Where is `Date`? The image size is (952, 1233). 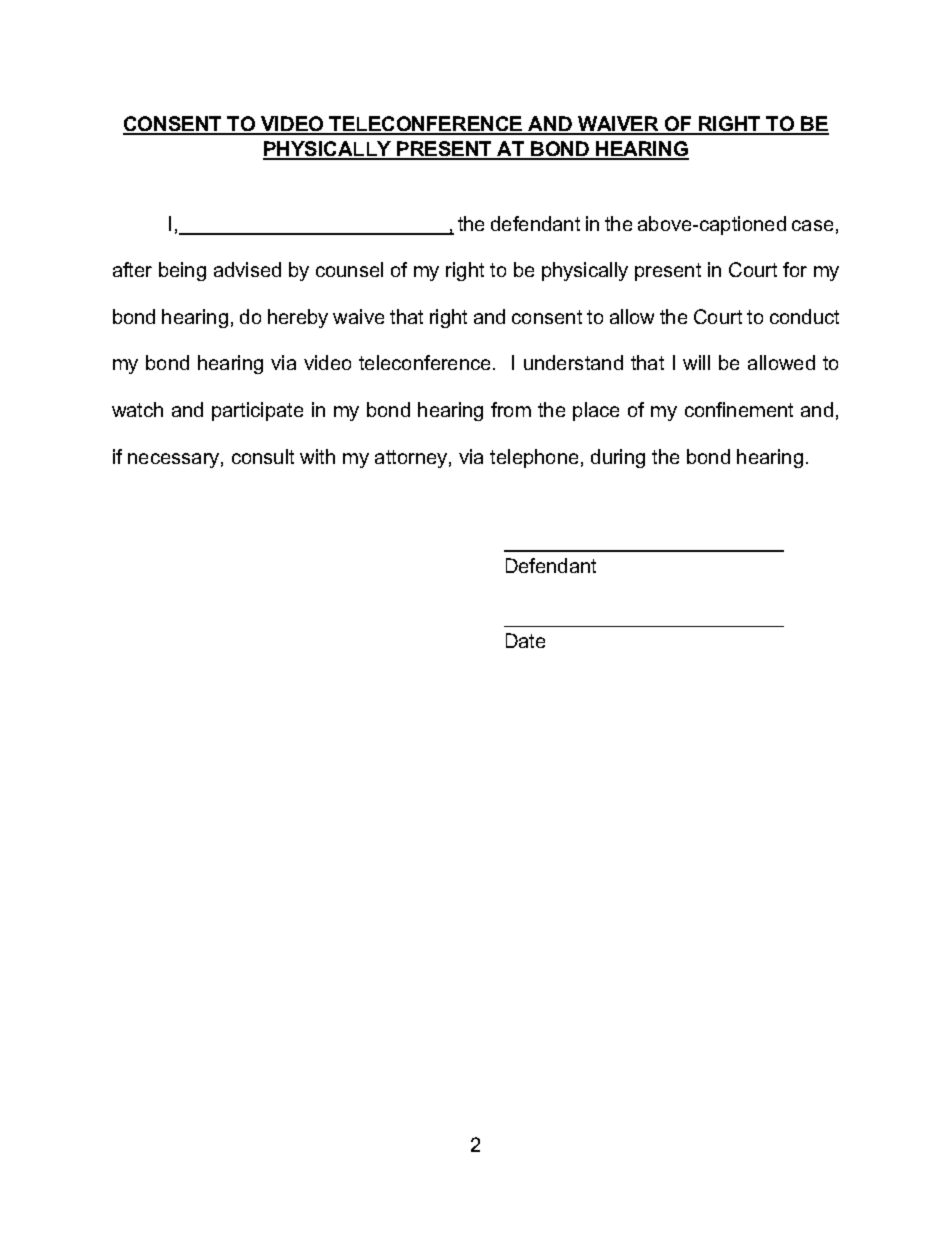 Date is located at coordinates (525, 640).
